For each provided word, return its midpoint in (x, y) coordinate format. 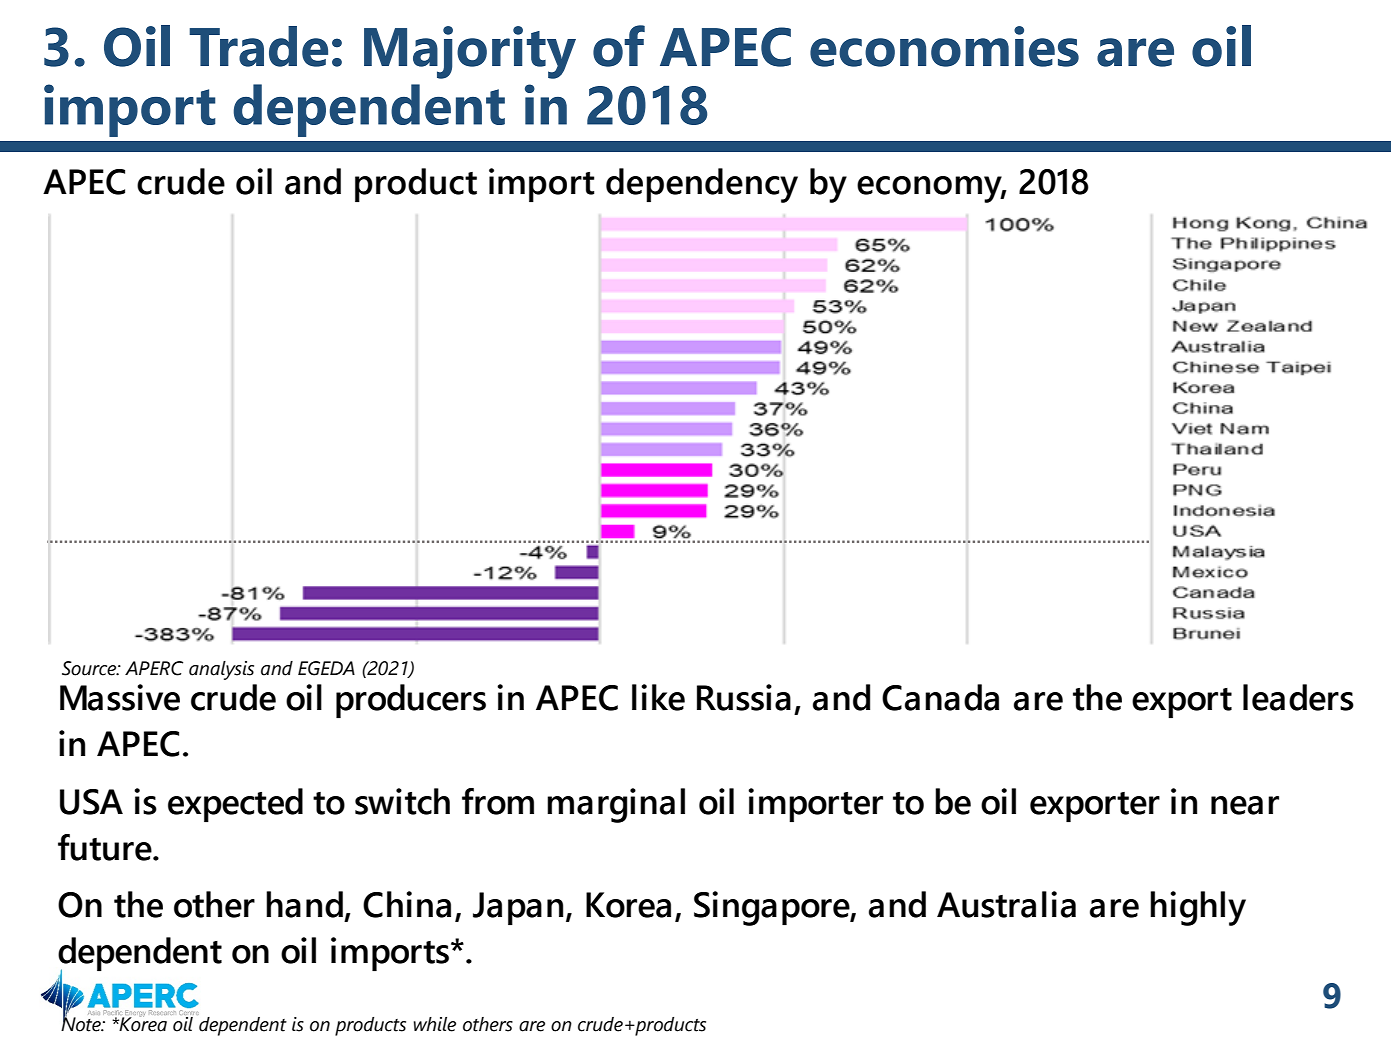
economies (944, 46)
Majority (470, 52)
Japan (518, 908)
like (658, 697)
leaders (1298, 697)
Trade (258, 46)
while (435, 1024)
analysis (221, 670)
